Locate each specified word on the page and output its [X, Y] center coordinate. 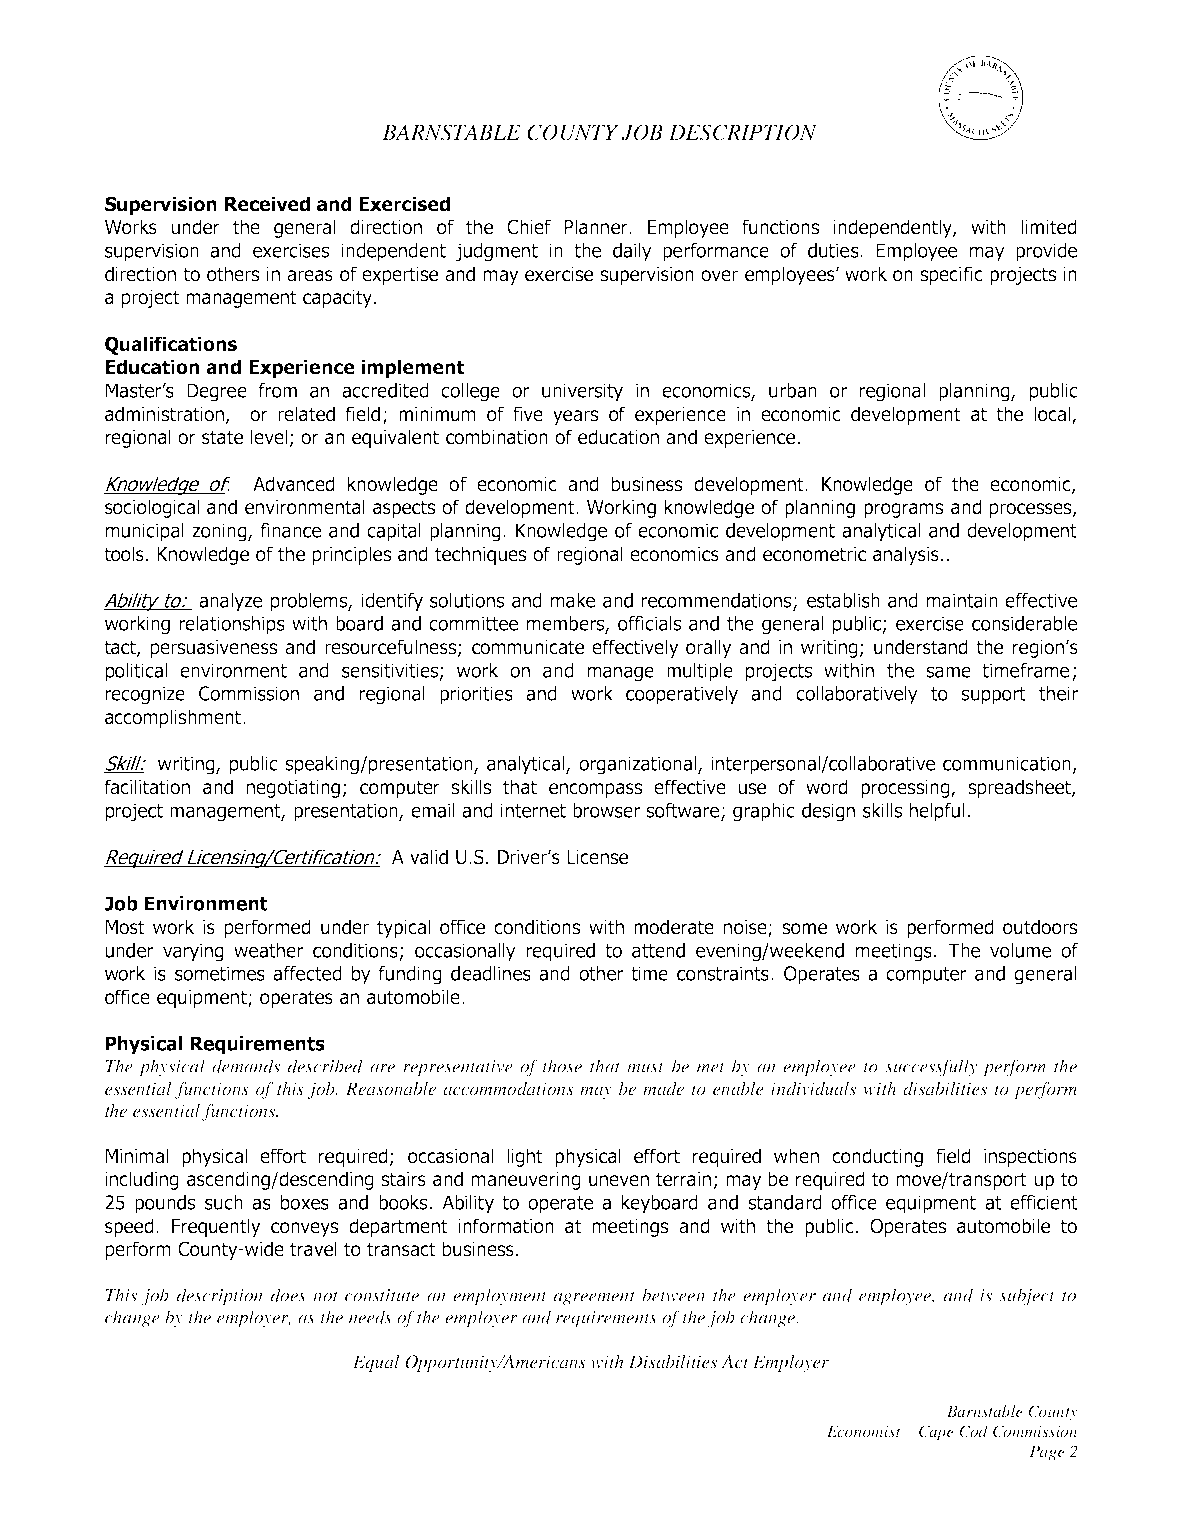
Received [267, 204]
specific [951, 275]
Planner [597, 227]
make [573, 600]
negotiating [293, 789]
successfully [931, 1068]
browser [606, 810]
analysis [906, 555]
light [525, 1157]
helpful [937, 812]
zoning [220, 532]
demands [246, 1066]
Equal [376, 1363]
